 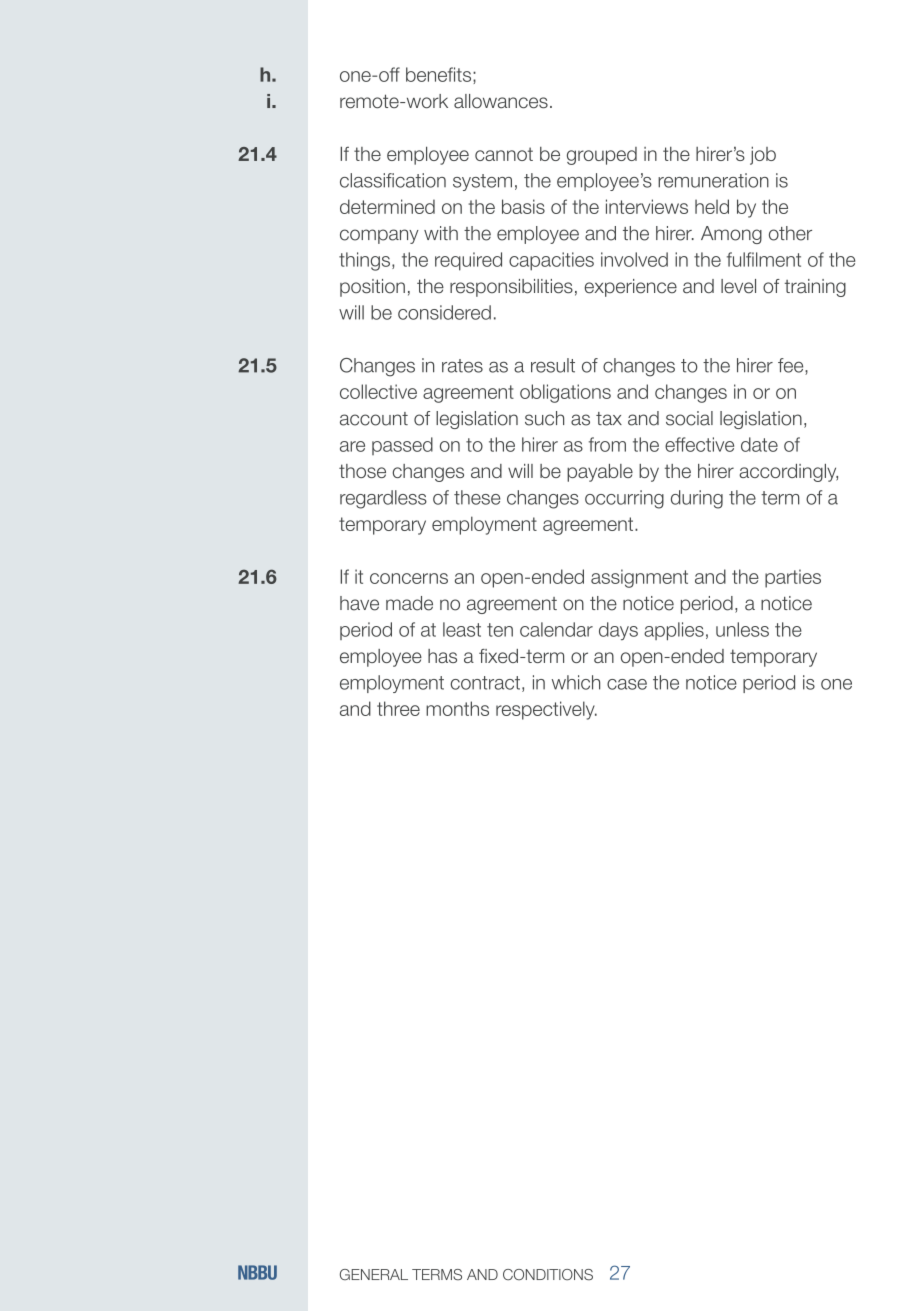 I want to click on classification, so click(x=393, y=180).
